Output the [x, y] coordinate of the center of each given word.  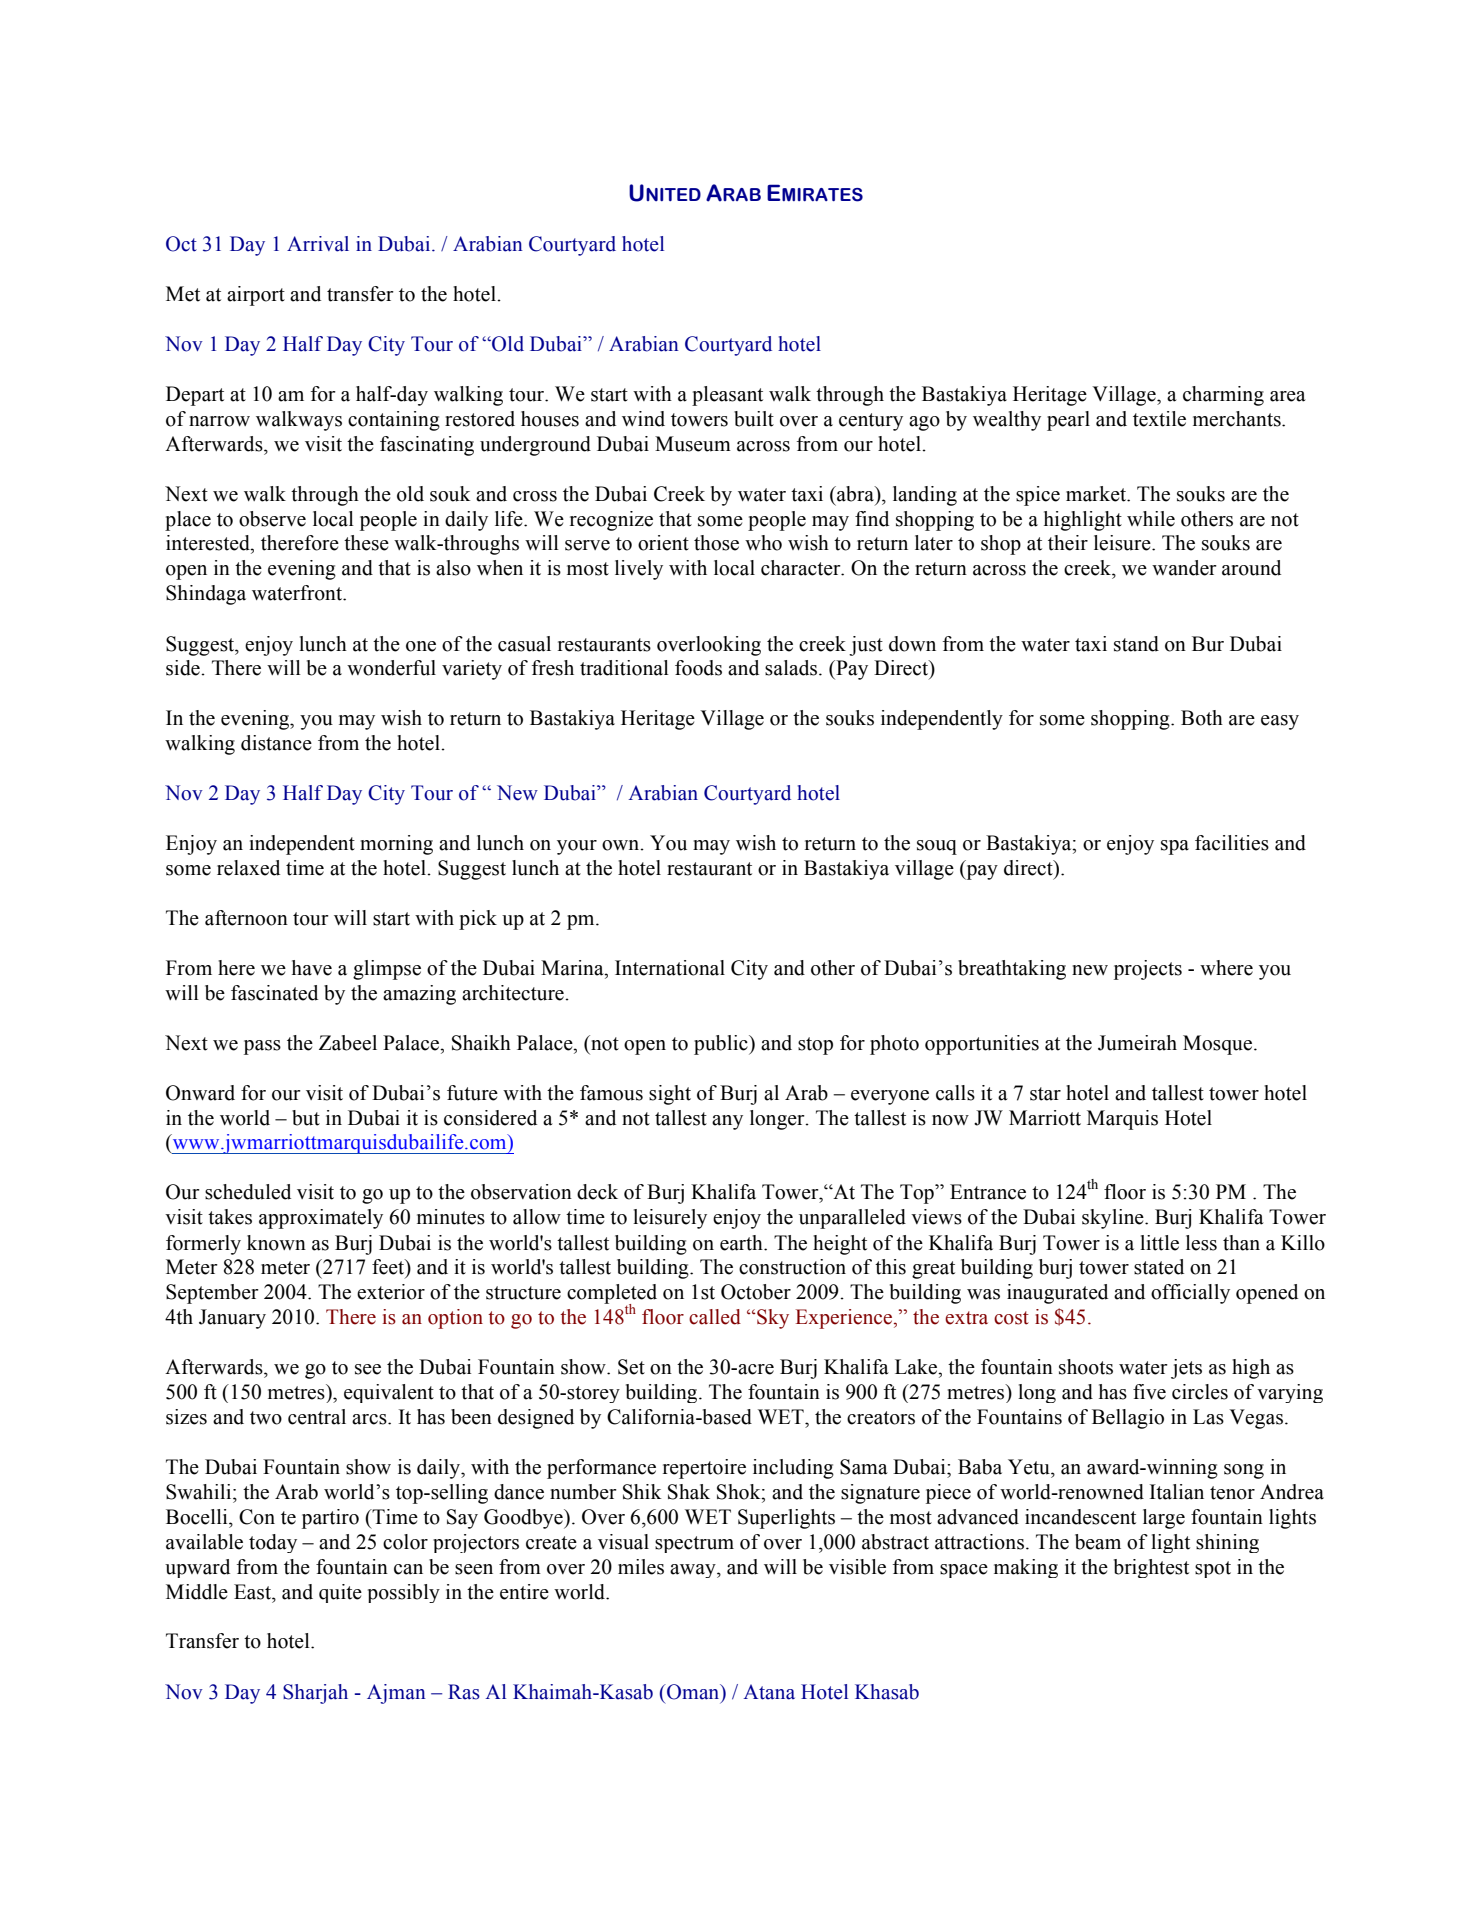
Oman [693, 1693]
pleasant [727, 396]
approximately [321, 1219]
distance [276, 743]
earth [742, 1243]
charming [1223, 396]
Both [1202, 718]
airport [256, 296]
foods [698, 668]
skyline [1114, 1219]
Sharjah [315, 1694]
